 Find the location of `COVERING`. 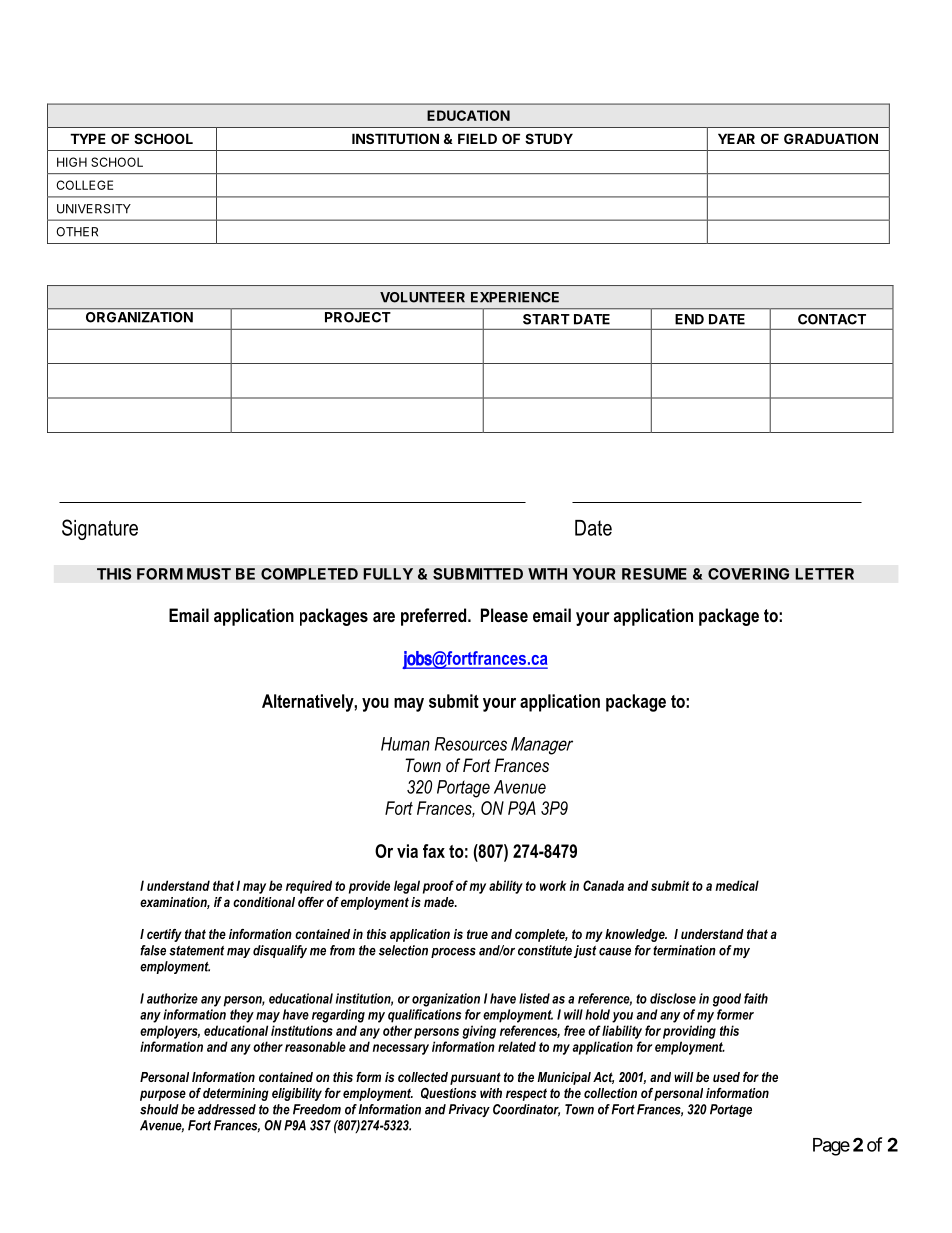

COVERING is located at coordinates (748, 574).
